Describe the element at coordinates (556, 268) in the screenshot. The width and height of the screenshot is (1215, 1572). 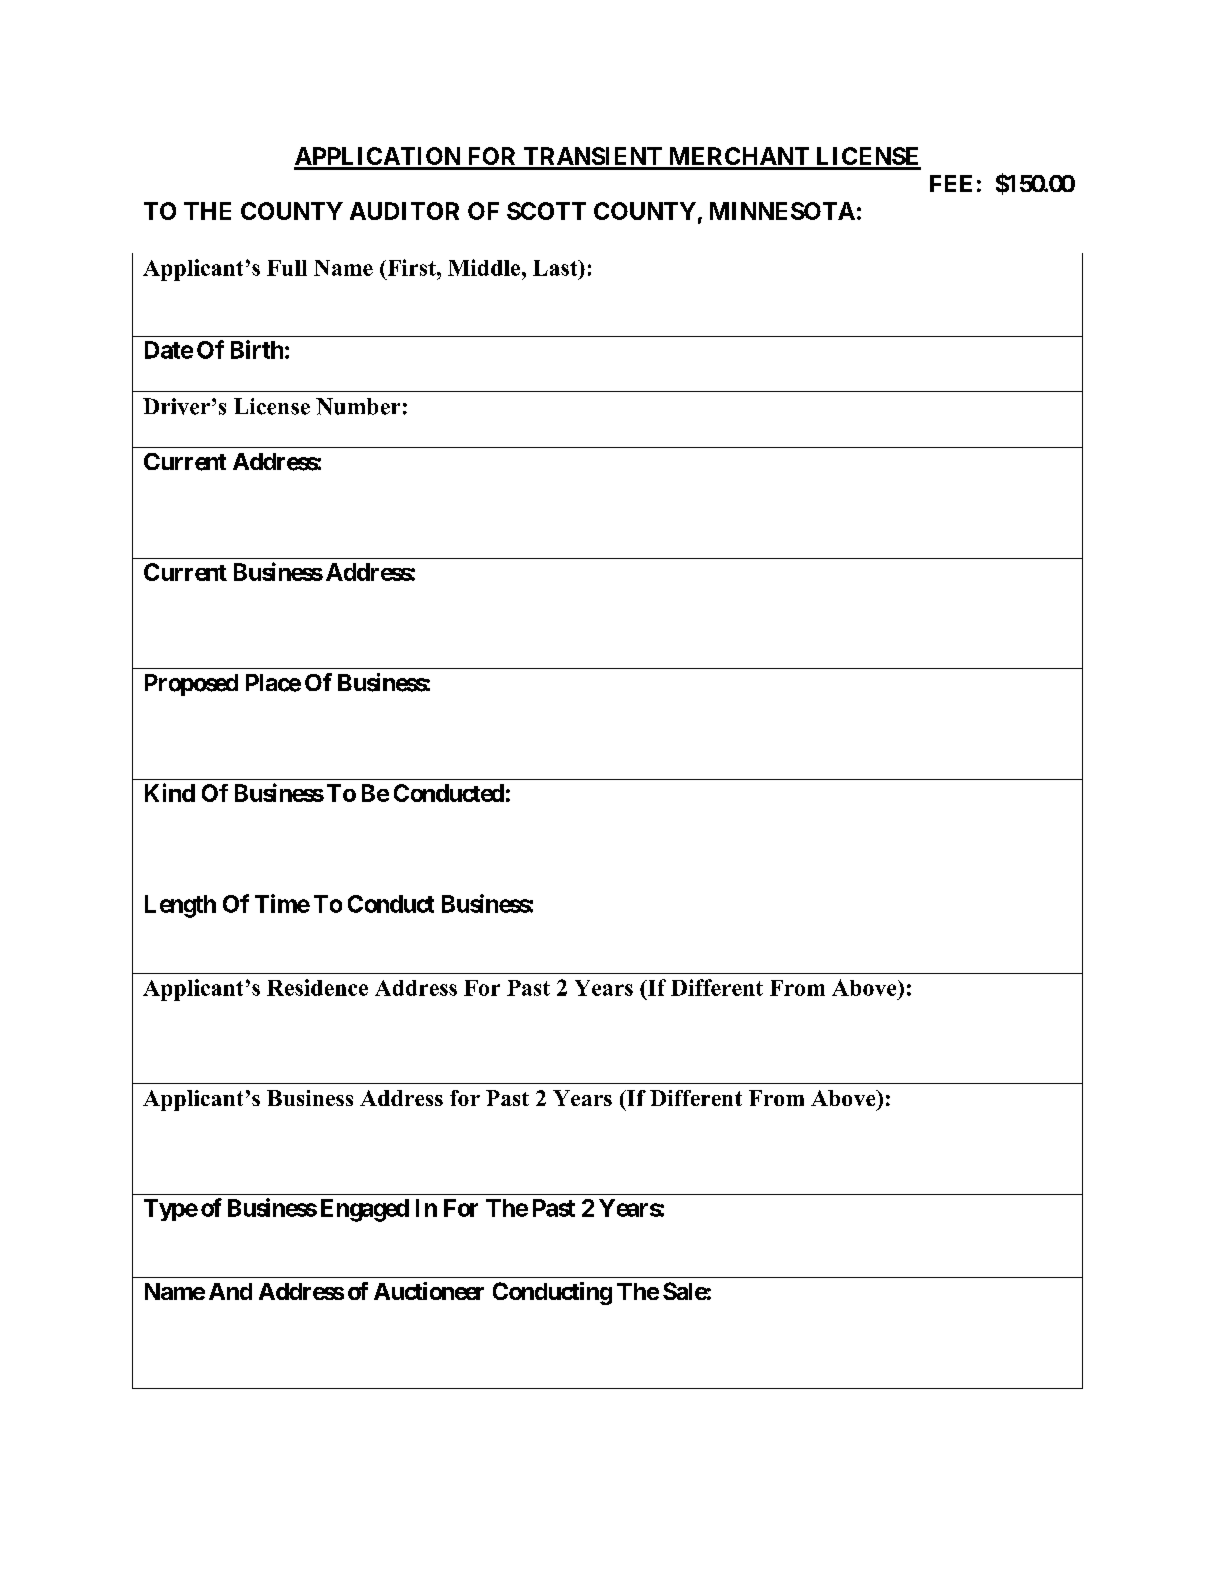
I see `Last` at that location.
